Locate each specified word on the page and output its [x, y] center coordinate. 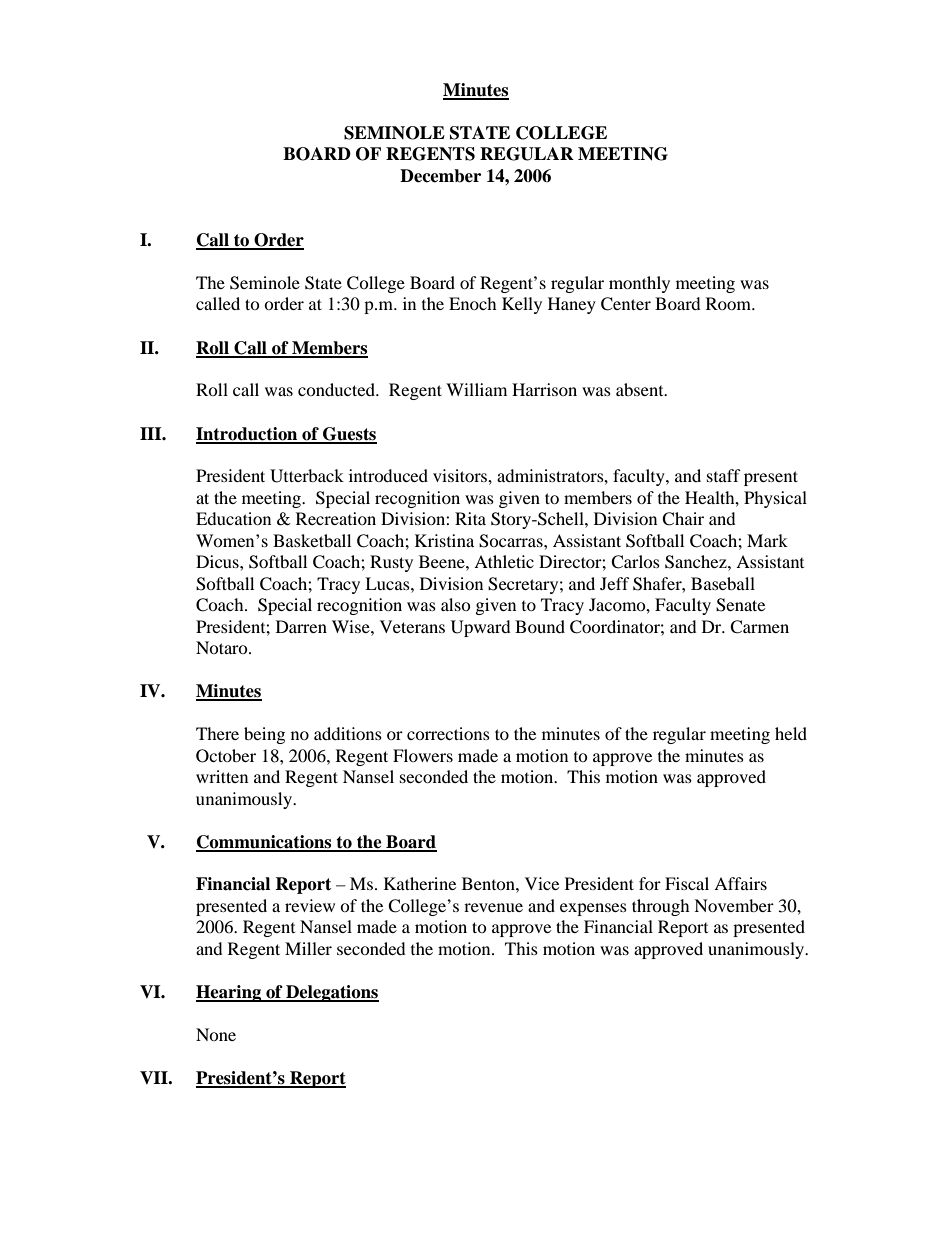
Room [730, 303]
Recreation [336, 518]
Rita [470, 518]
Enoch [473, 303]
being [264, 735]
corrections [448, 733]
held [791, 733]
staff [724, 475]
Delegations [331, 993]
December [440, 176]
